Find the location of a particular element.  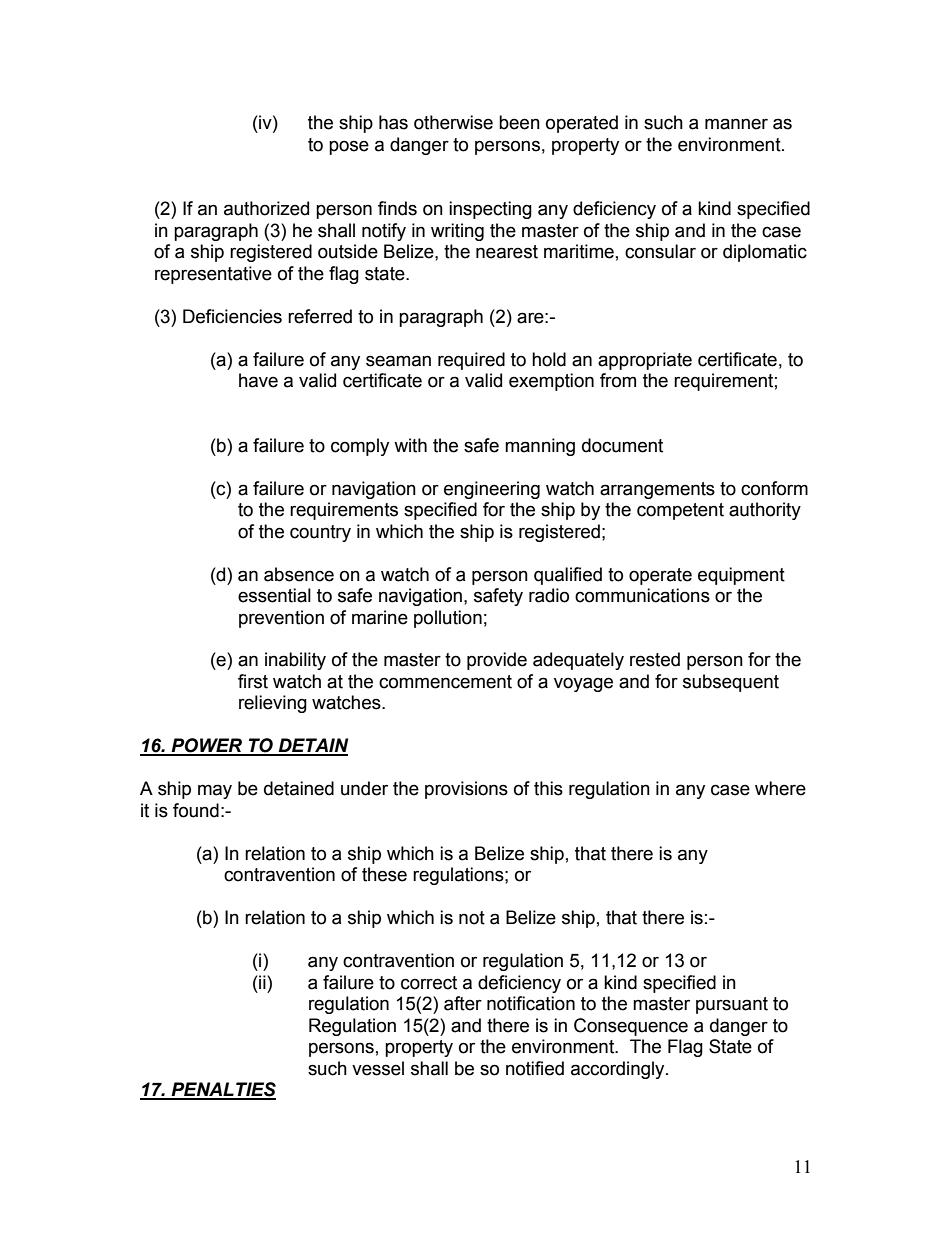

manner is located at coordinates (736, 124).
